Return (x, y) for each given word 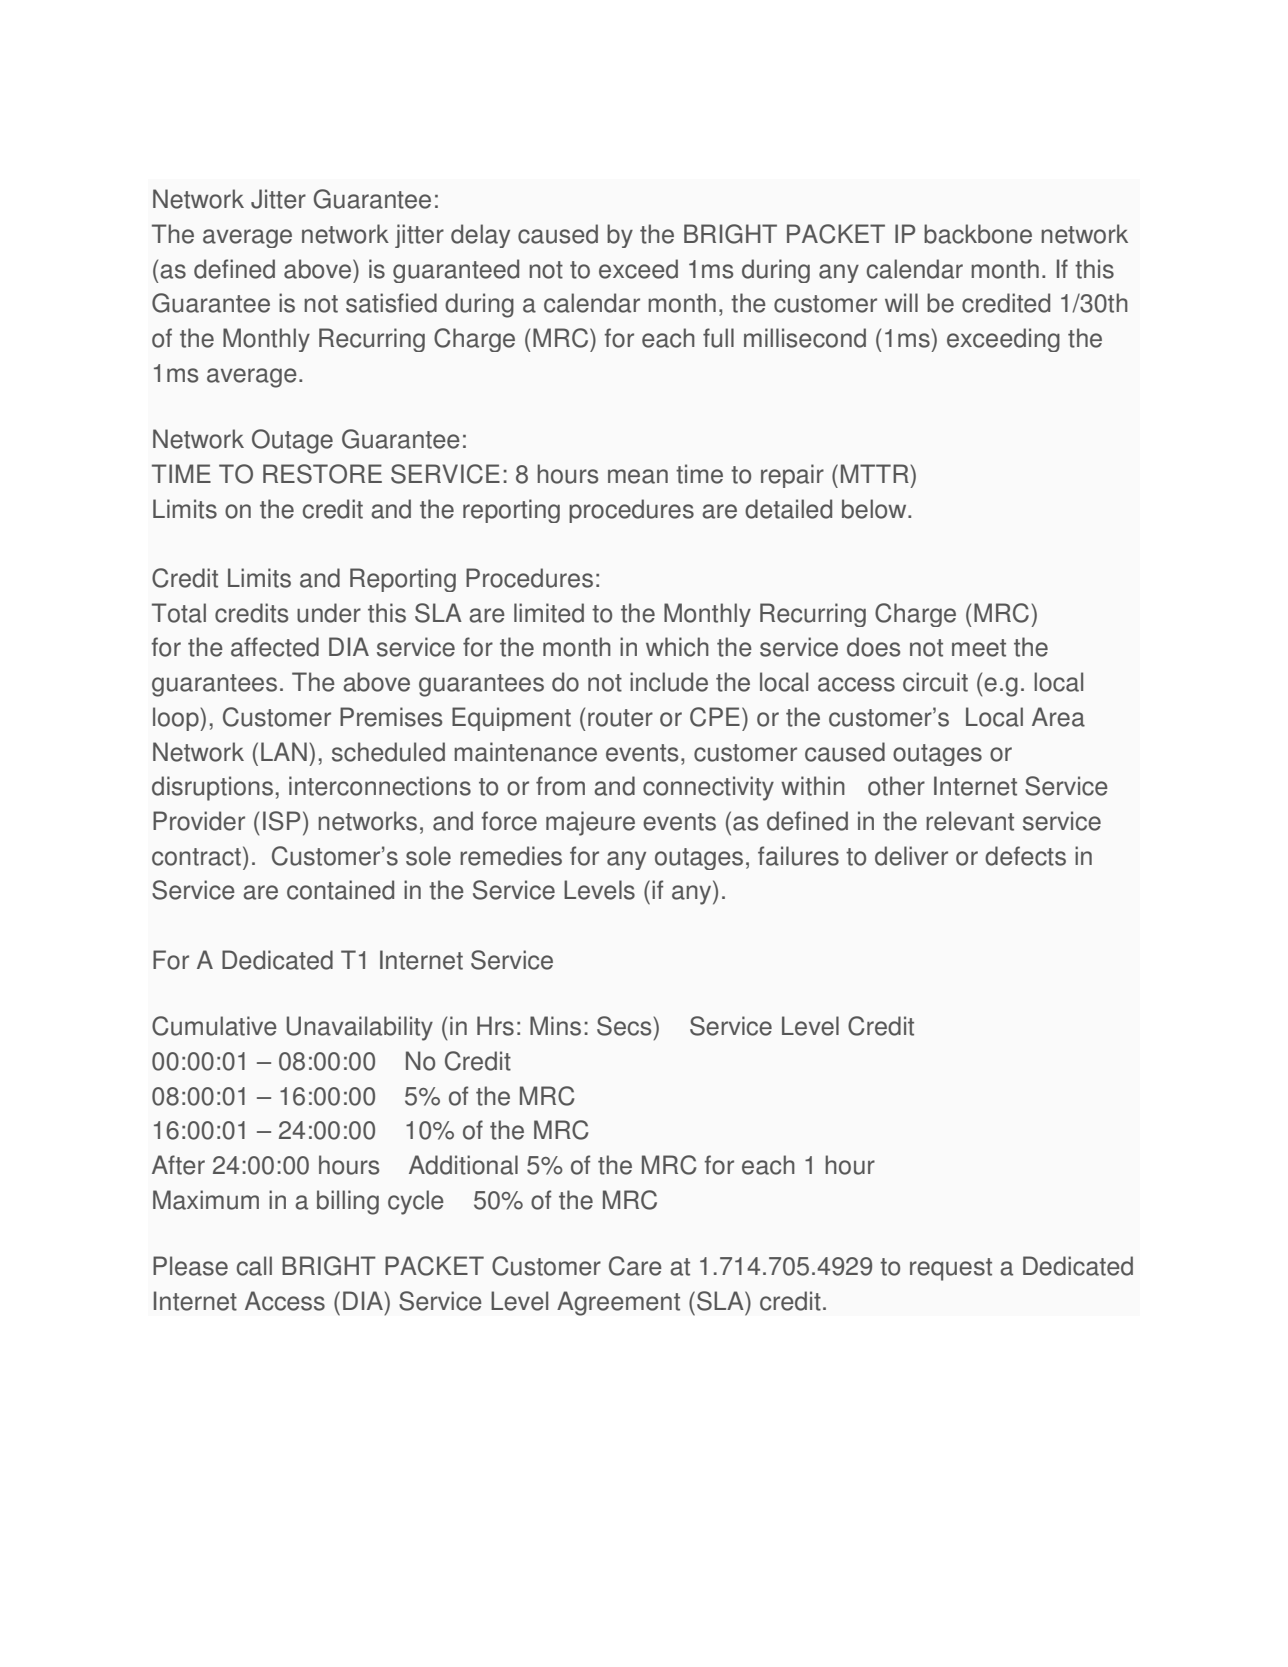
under (329, 613)
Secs (625, 1026)
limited (549, 613)
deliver (911, 856)
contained (340, 890)
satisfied (391, 303)
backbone (978, 234)
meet (979, 648)
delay (480, 236)
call (254, 1266)
